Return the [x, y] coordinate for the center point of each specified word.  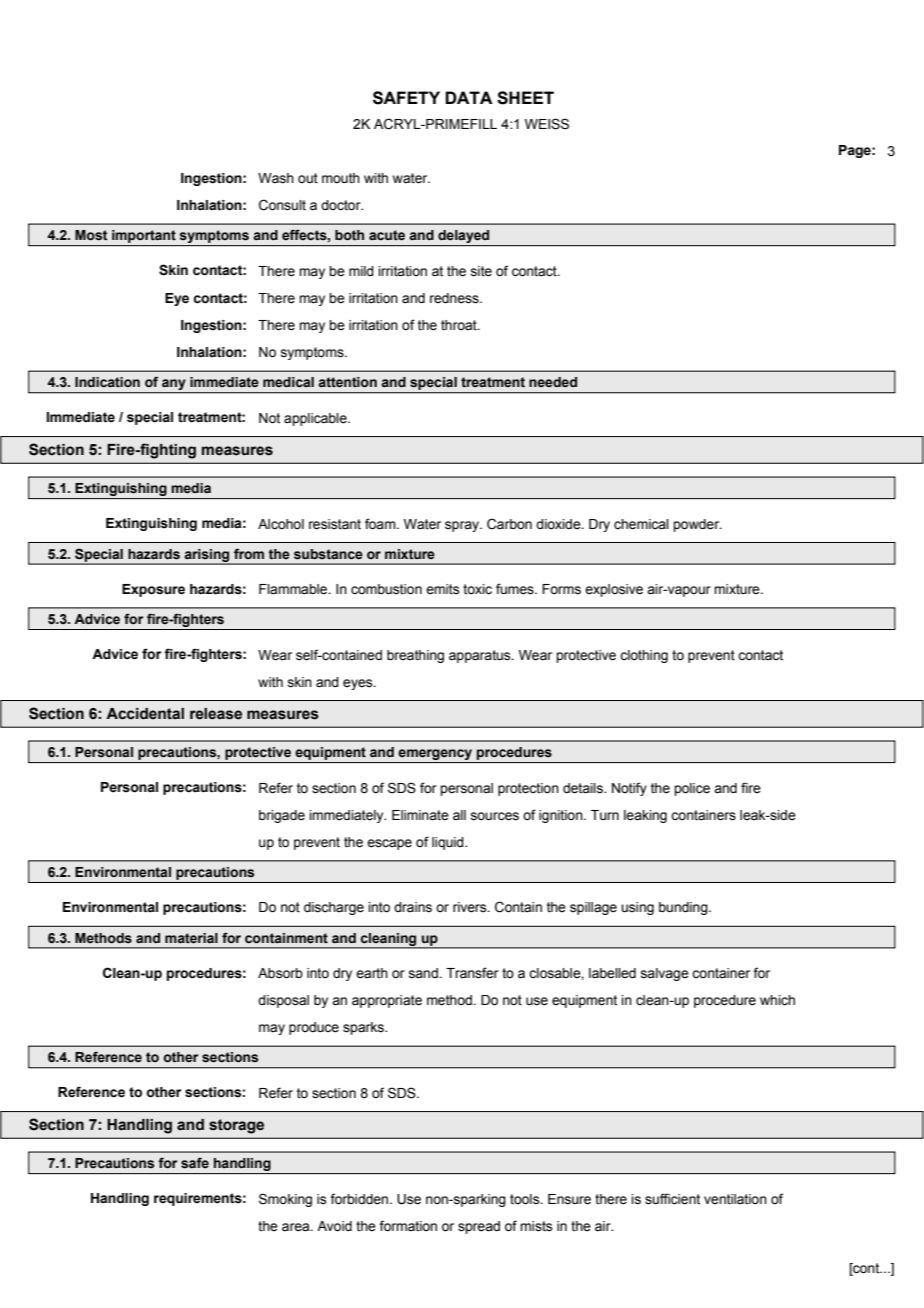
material [191, 938]
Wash [276, 178]
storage [236, 1126]
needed [553, 382]
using [637, 908]
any [174, 386]
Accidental [145, 714]
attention [347, 382]
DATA [469, 97]
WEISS [547, 124]
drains [413, 907]
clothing [644, 656]
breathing [415, 656]
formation [408, 1226]
